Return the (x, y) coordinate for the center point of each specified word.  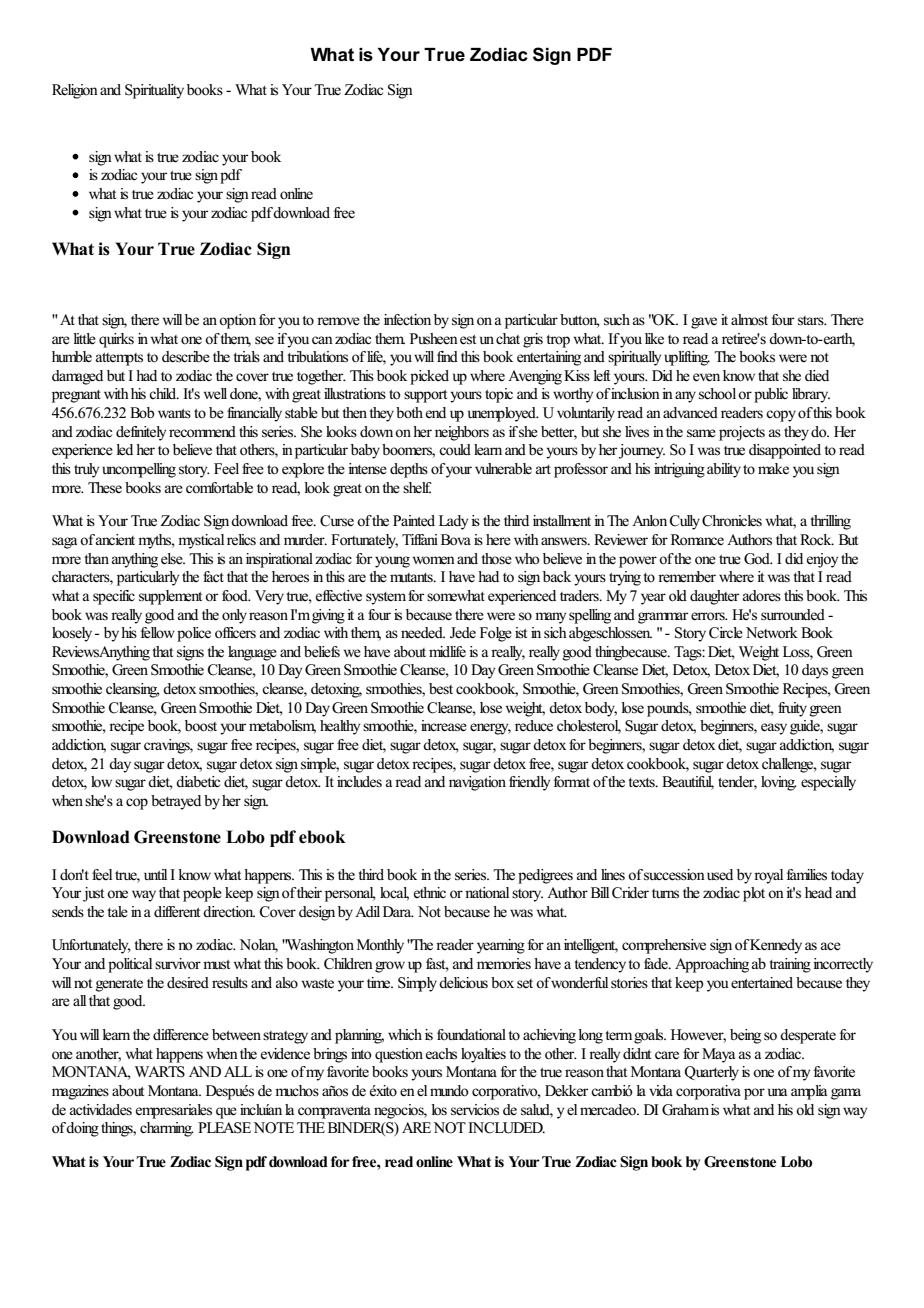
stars (812, 321)
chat (508, 338)
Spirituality (154, 91)
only (234, 616)
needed (423, 633)
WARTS (160, 1072)
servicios (475, 1110)
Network (772, 633)
